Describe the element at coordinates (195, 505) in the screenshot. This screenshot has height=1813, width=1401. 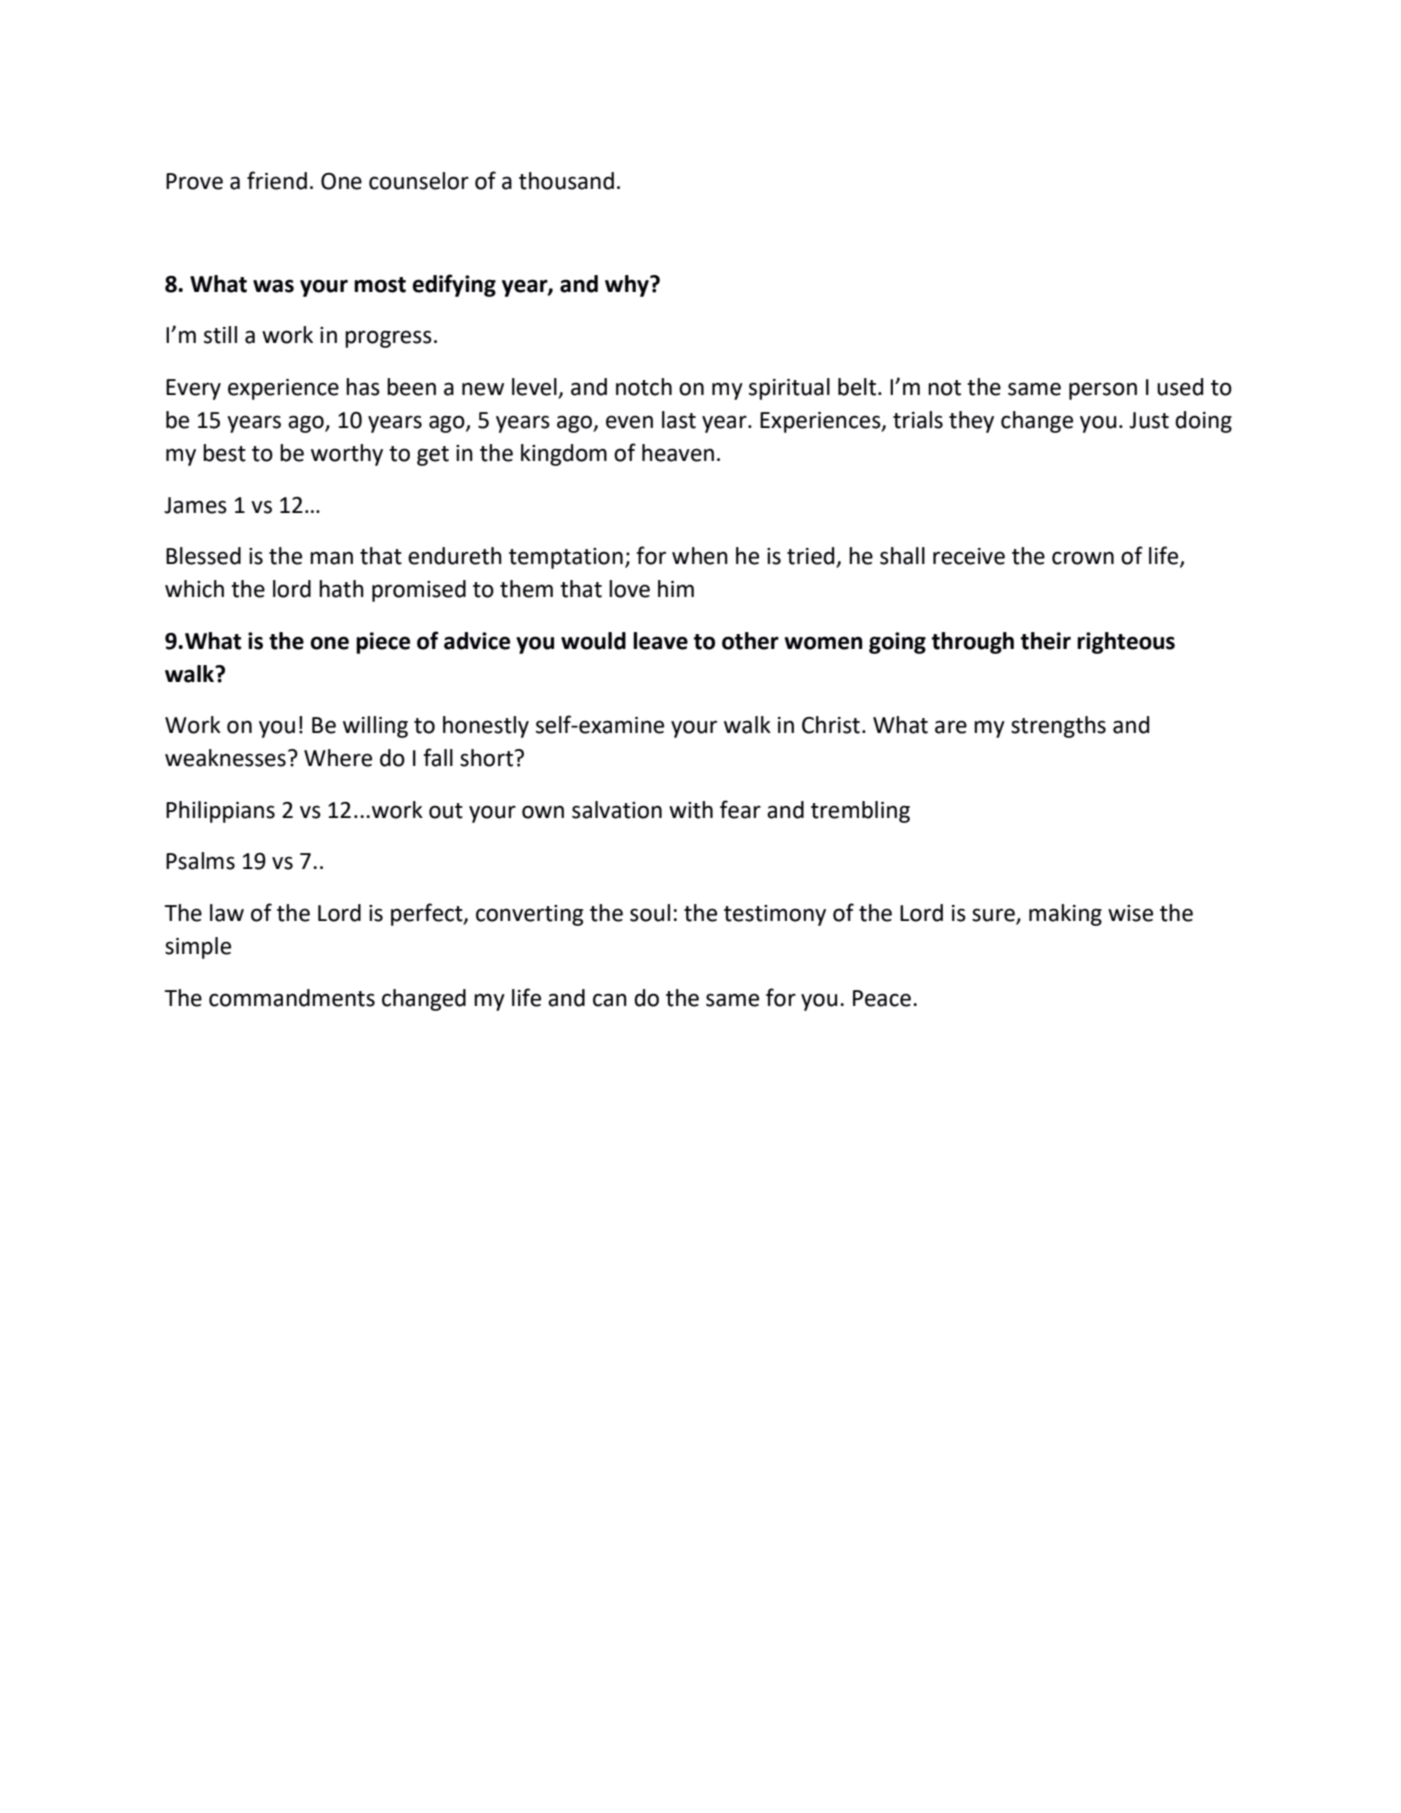
I see `James` at that location.
